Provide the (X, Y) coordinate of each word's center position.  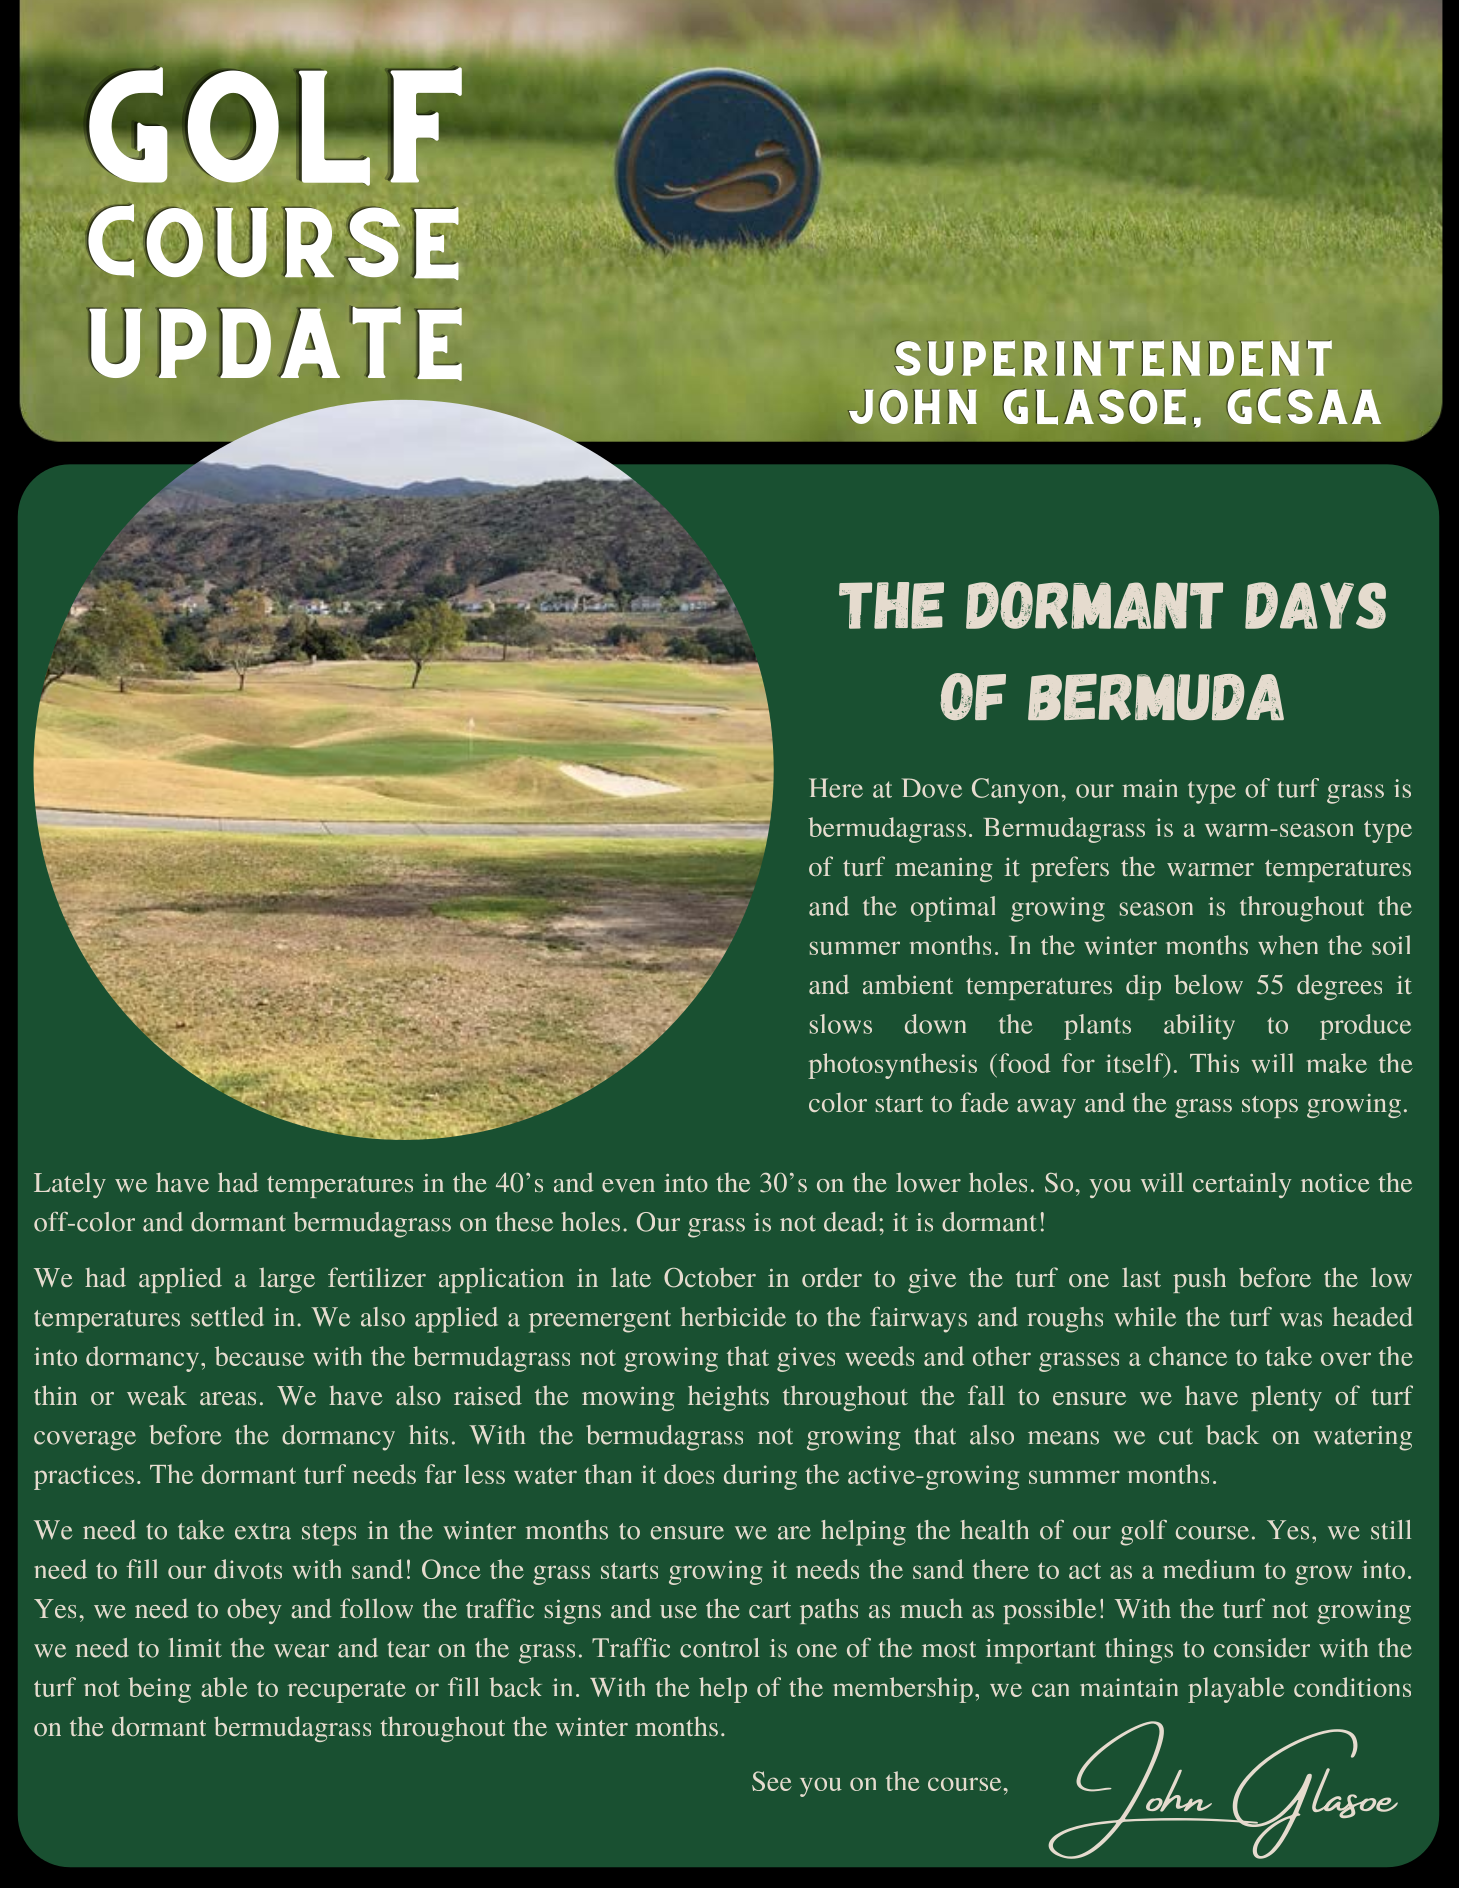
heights (728, 1398)
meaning (944, 870)
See (772, 1781)
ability (1199, 1027)
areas (228, 1398)
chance (1188, 1356)
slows (841, 1024)
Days (1315, 605)
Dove (932, 788)
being (159, 1690)
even (628, 1185)
